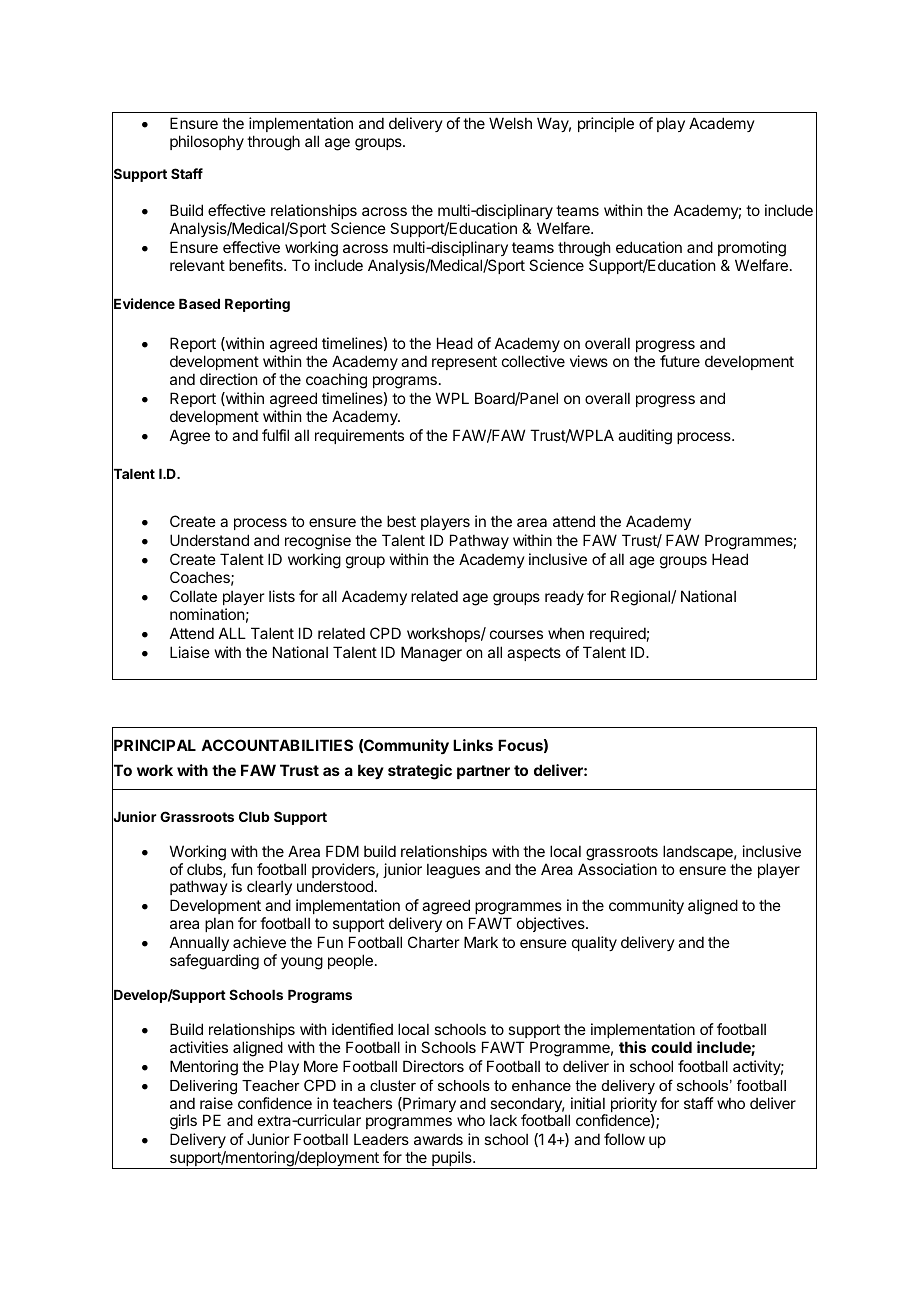 The height and width of the screenshot is (1309, 924). Describe the element at coordinates (606, 124) in the screenshot. I see `principle` at that location.
